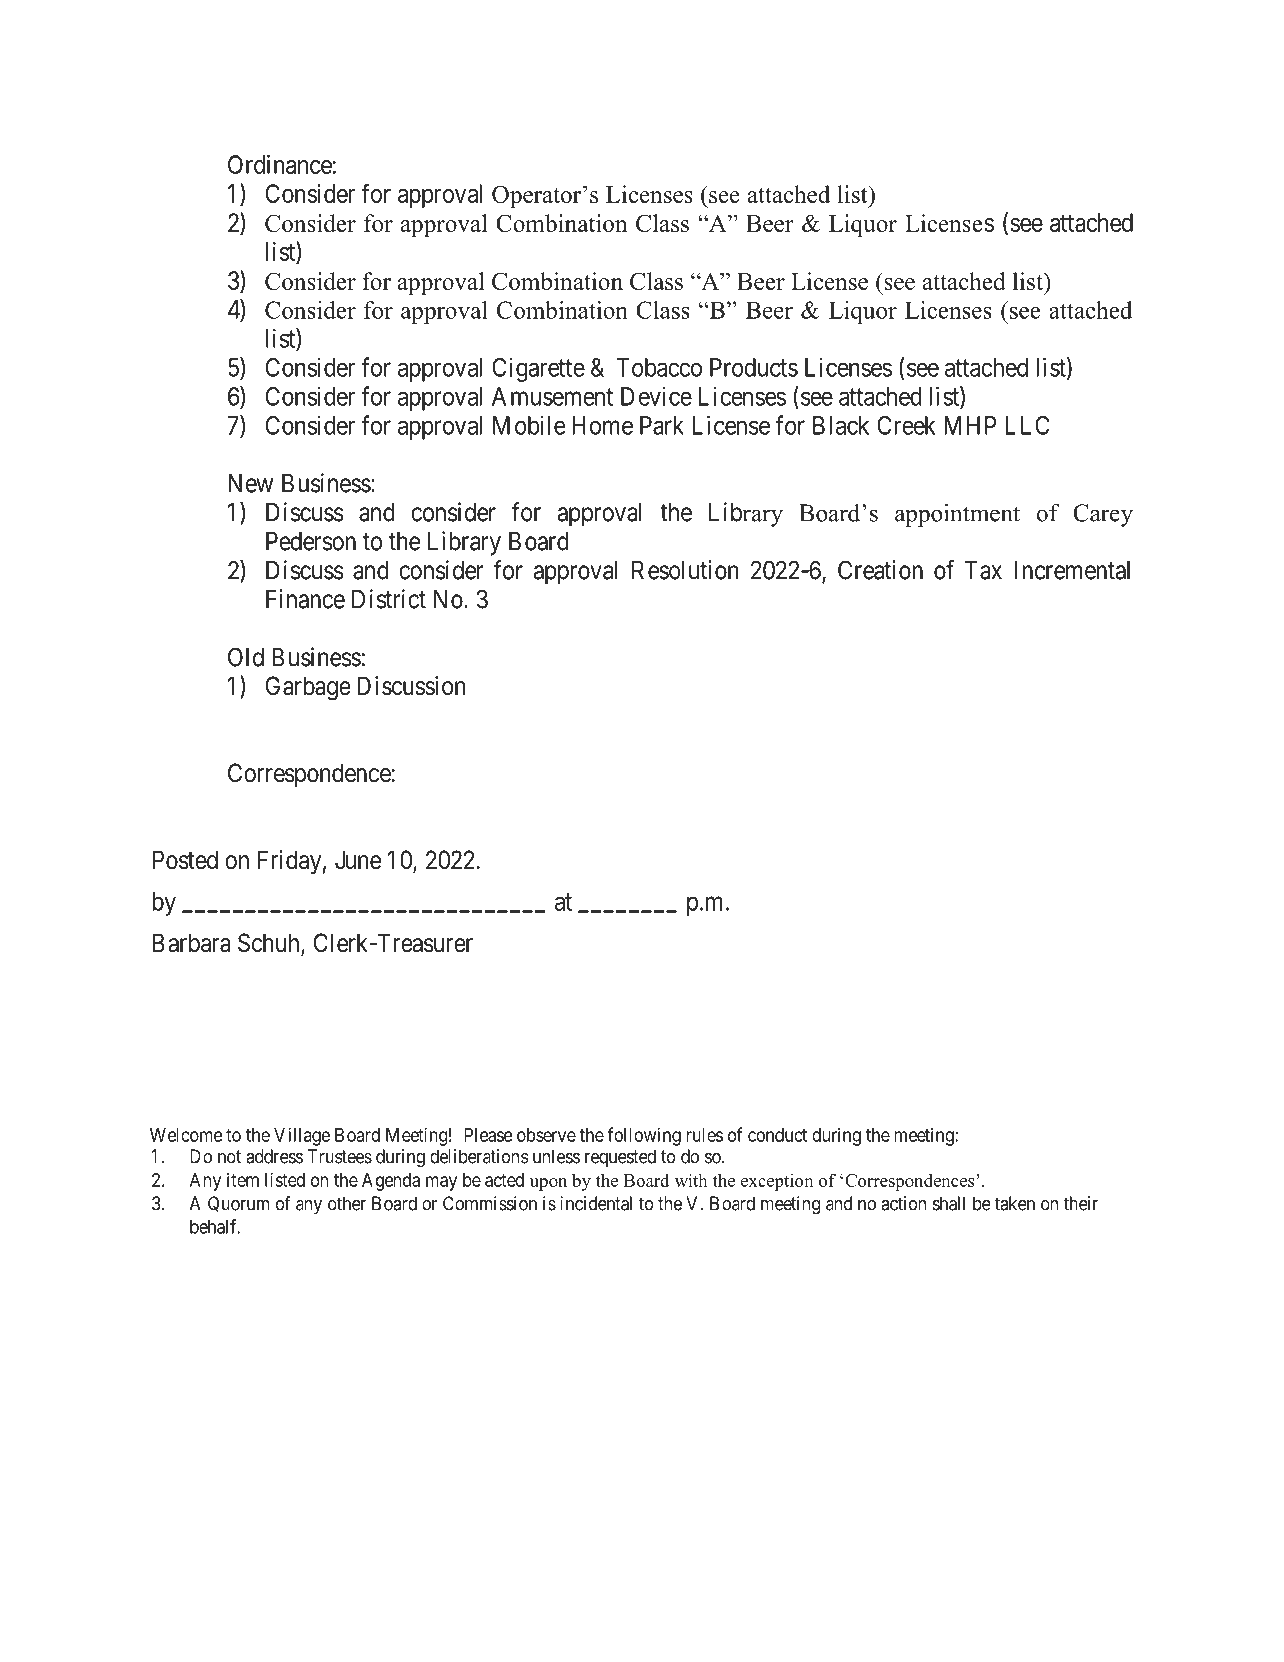 This screenshot has height=1662, width=1284. What do you see at coordinates (983, 570) in the screenshot?
I see `Tax` at bounding box center [983, 570].
